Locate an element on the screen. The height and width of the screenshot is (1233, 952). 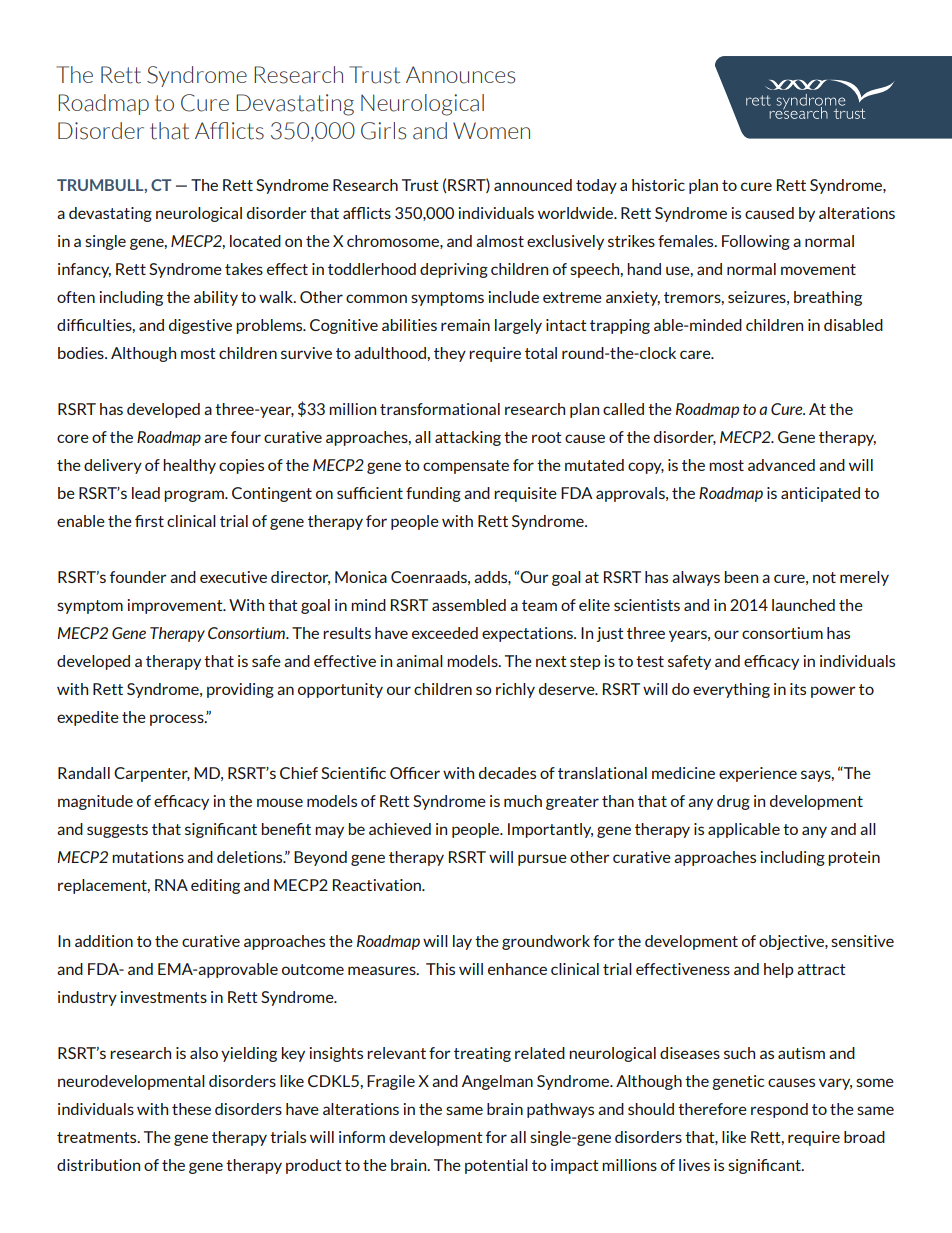
located is located at coordinates (255, 241).
